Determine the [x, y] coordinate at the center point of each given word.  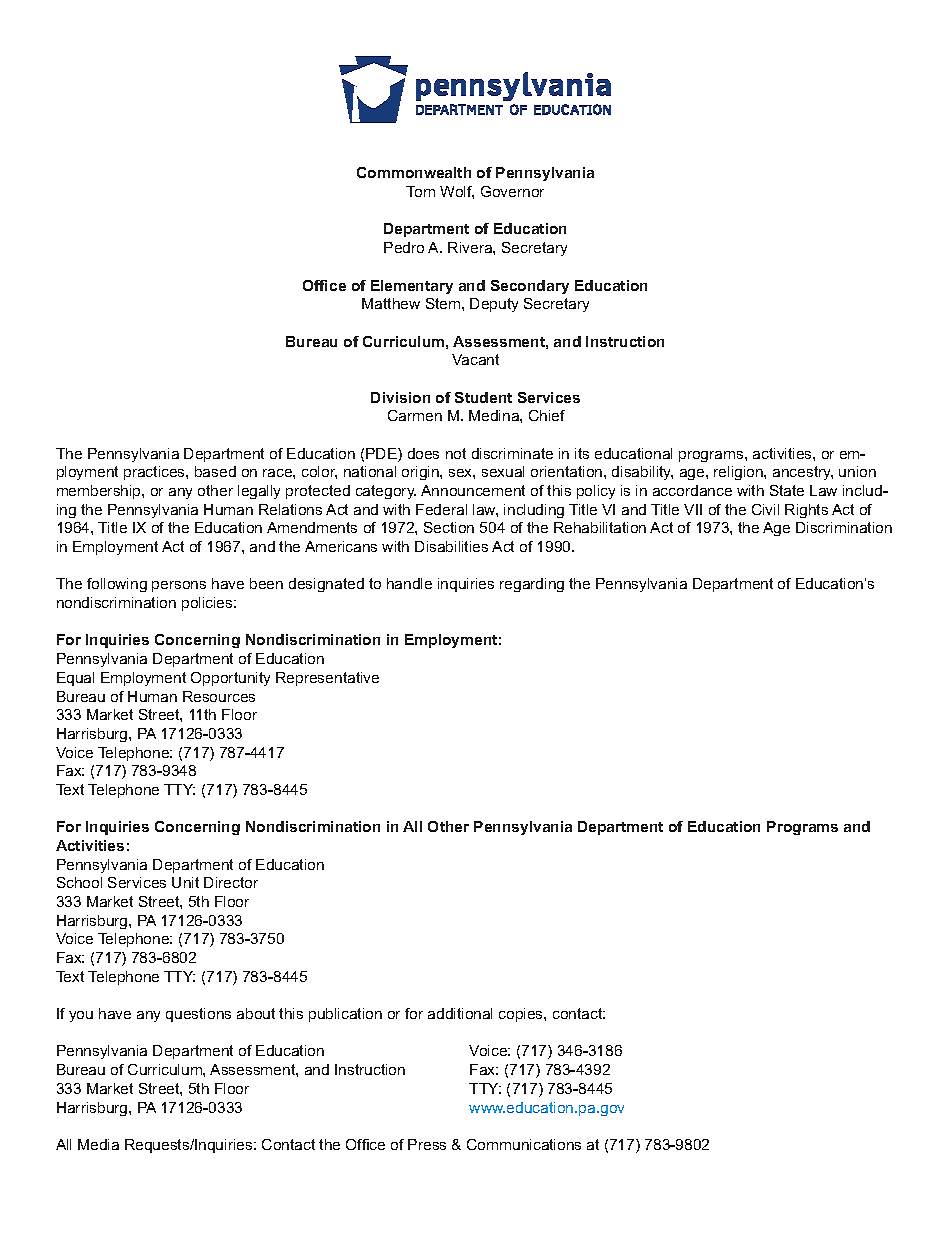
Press [427, 1144]
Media [98, 1144]
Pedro [404, 247]
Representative [327, 679]
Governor [512, 191]
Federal [441, 509]
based [215, 471]
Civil [765, 509]
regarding [532, 585]
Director [231, 882]
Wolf [457, 192]
